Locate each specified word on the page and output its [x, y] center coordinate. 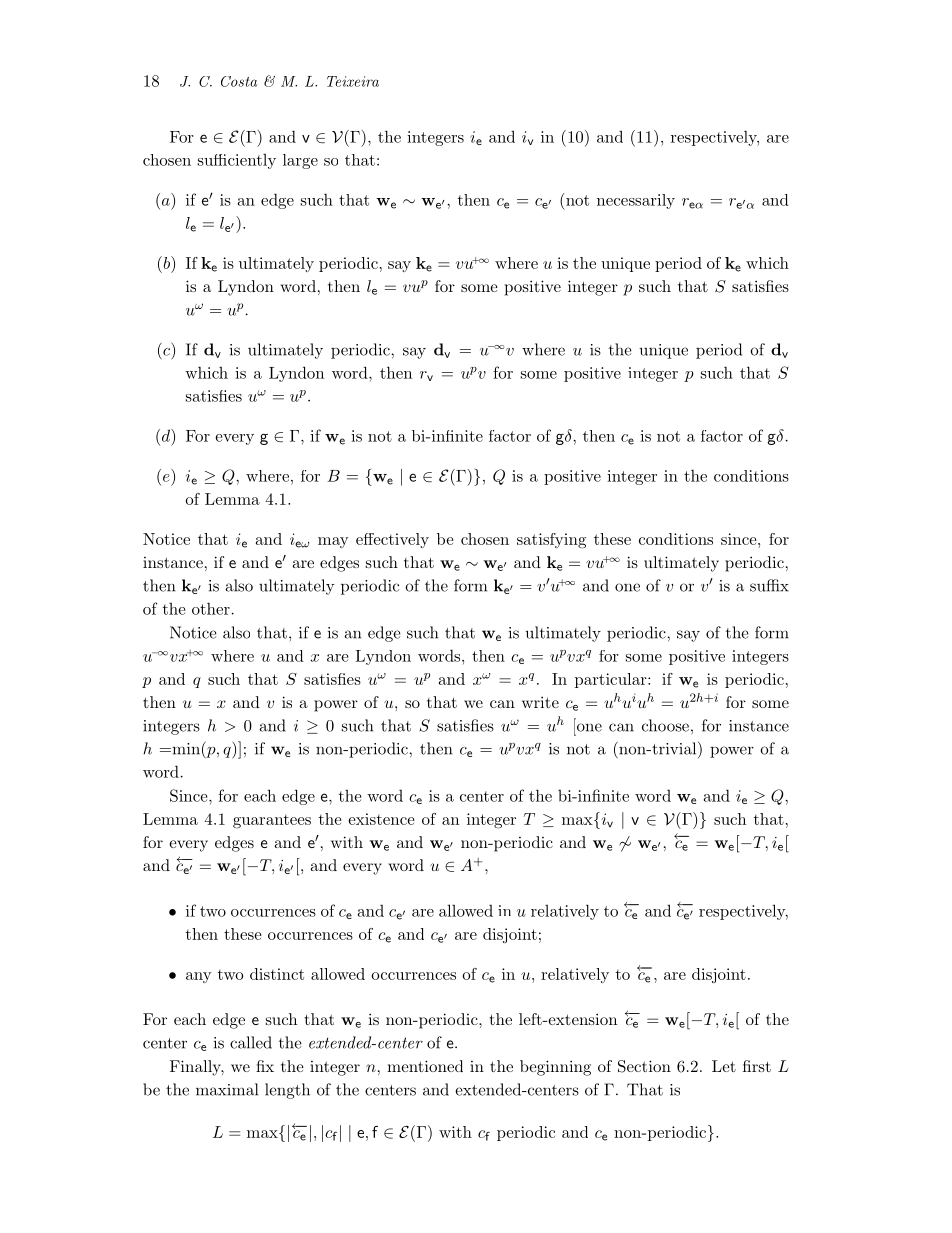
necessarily [636, 201]
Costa [239, 81]
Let [724, 1066]
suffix [769, 585]
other [211, 608]
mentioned [425, 1066]
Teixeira [353, 81]
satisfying [551, 541]
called [251, 1042]
